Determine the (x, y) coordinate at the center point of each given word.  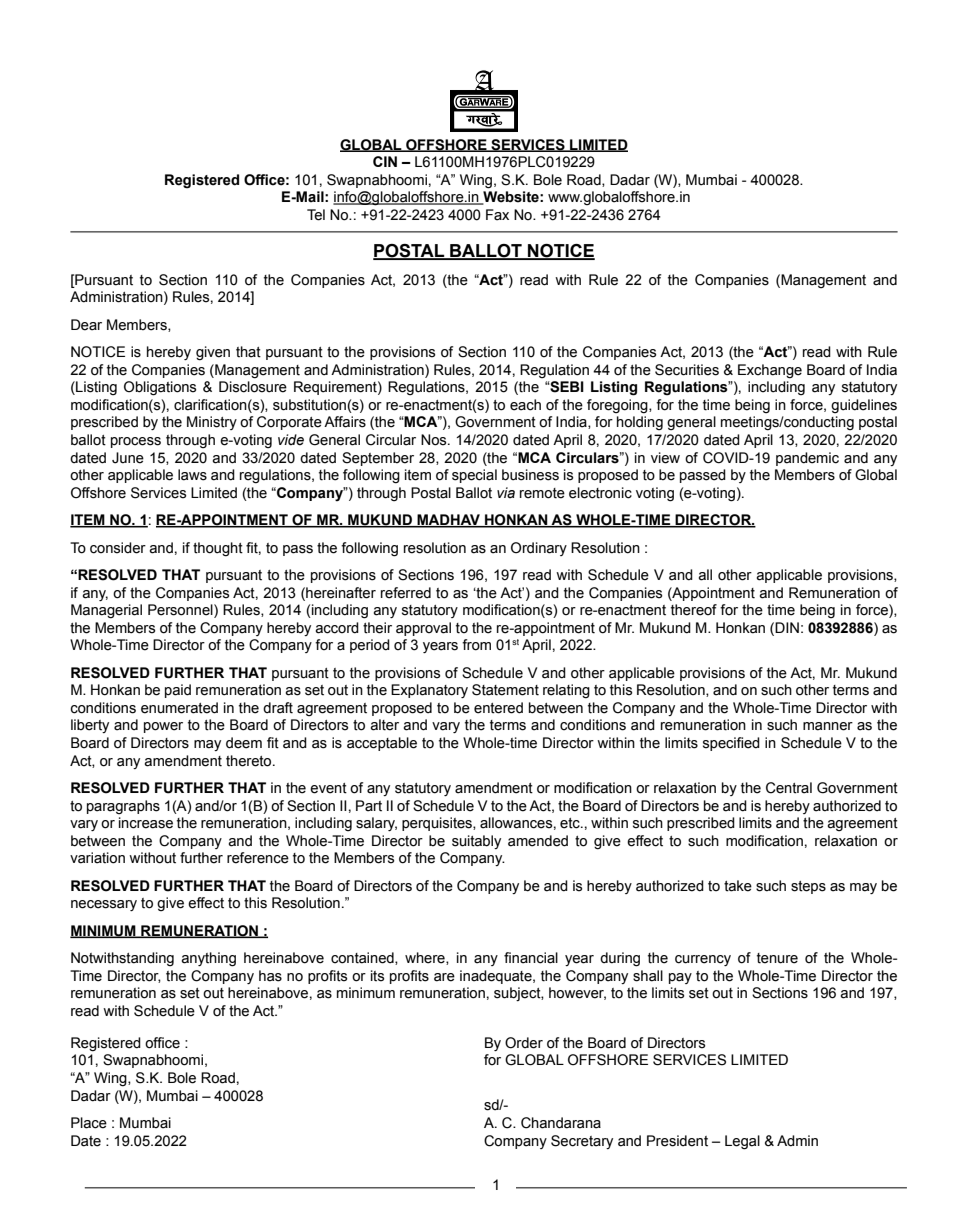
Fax (497, 215)
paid (178, 691)
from (476, 645)
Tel (316, 215)
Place (89, 1123)
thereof (694, 610)
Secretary (582, 1142)
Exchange (770, 371)
